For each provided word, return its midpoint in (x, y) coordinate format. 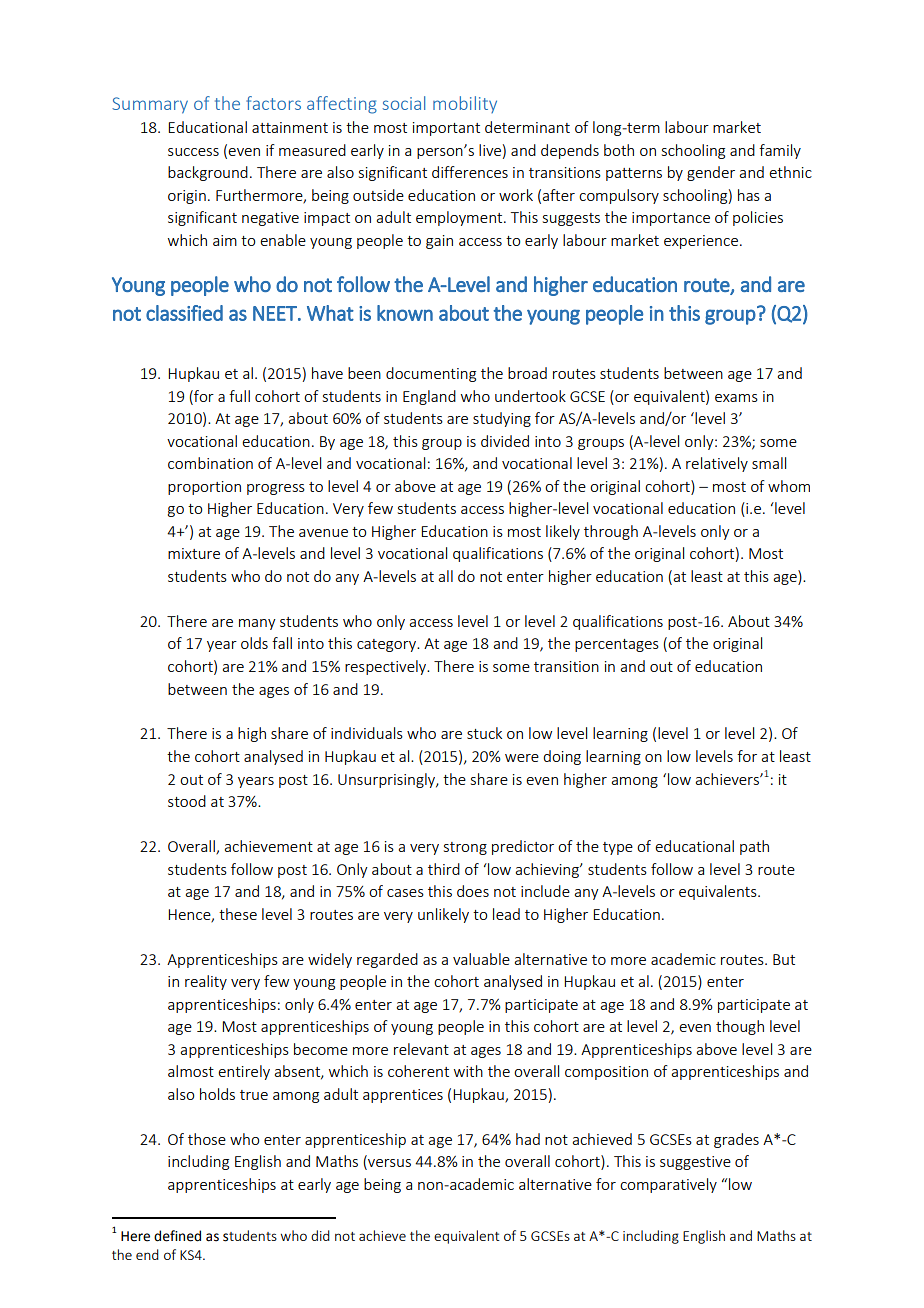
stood (187, 801)
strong (465, 848)
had (528, 1139)
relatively (717, 464)
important (446, 129)
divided (505, 441)
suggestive (695, 1163)
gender (711, 173)
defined (177, 1236)
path (754, 847)
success (193, 152)
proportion (204, 488)
